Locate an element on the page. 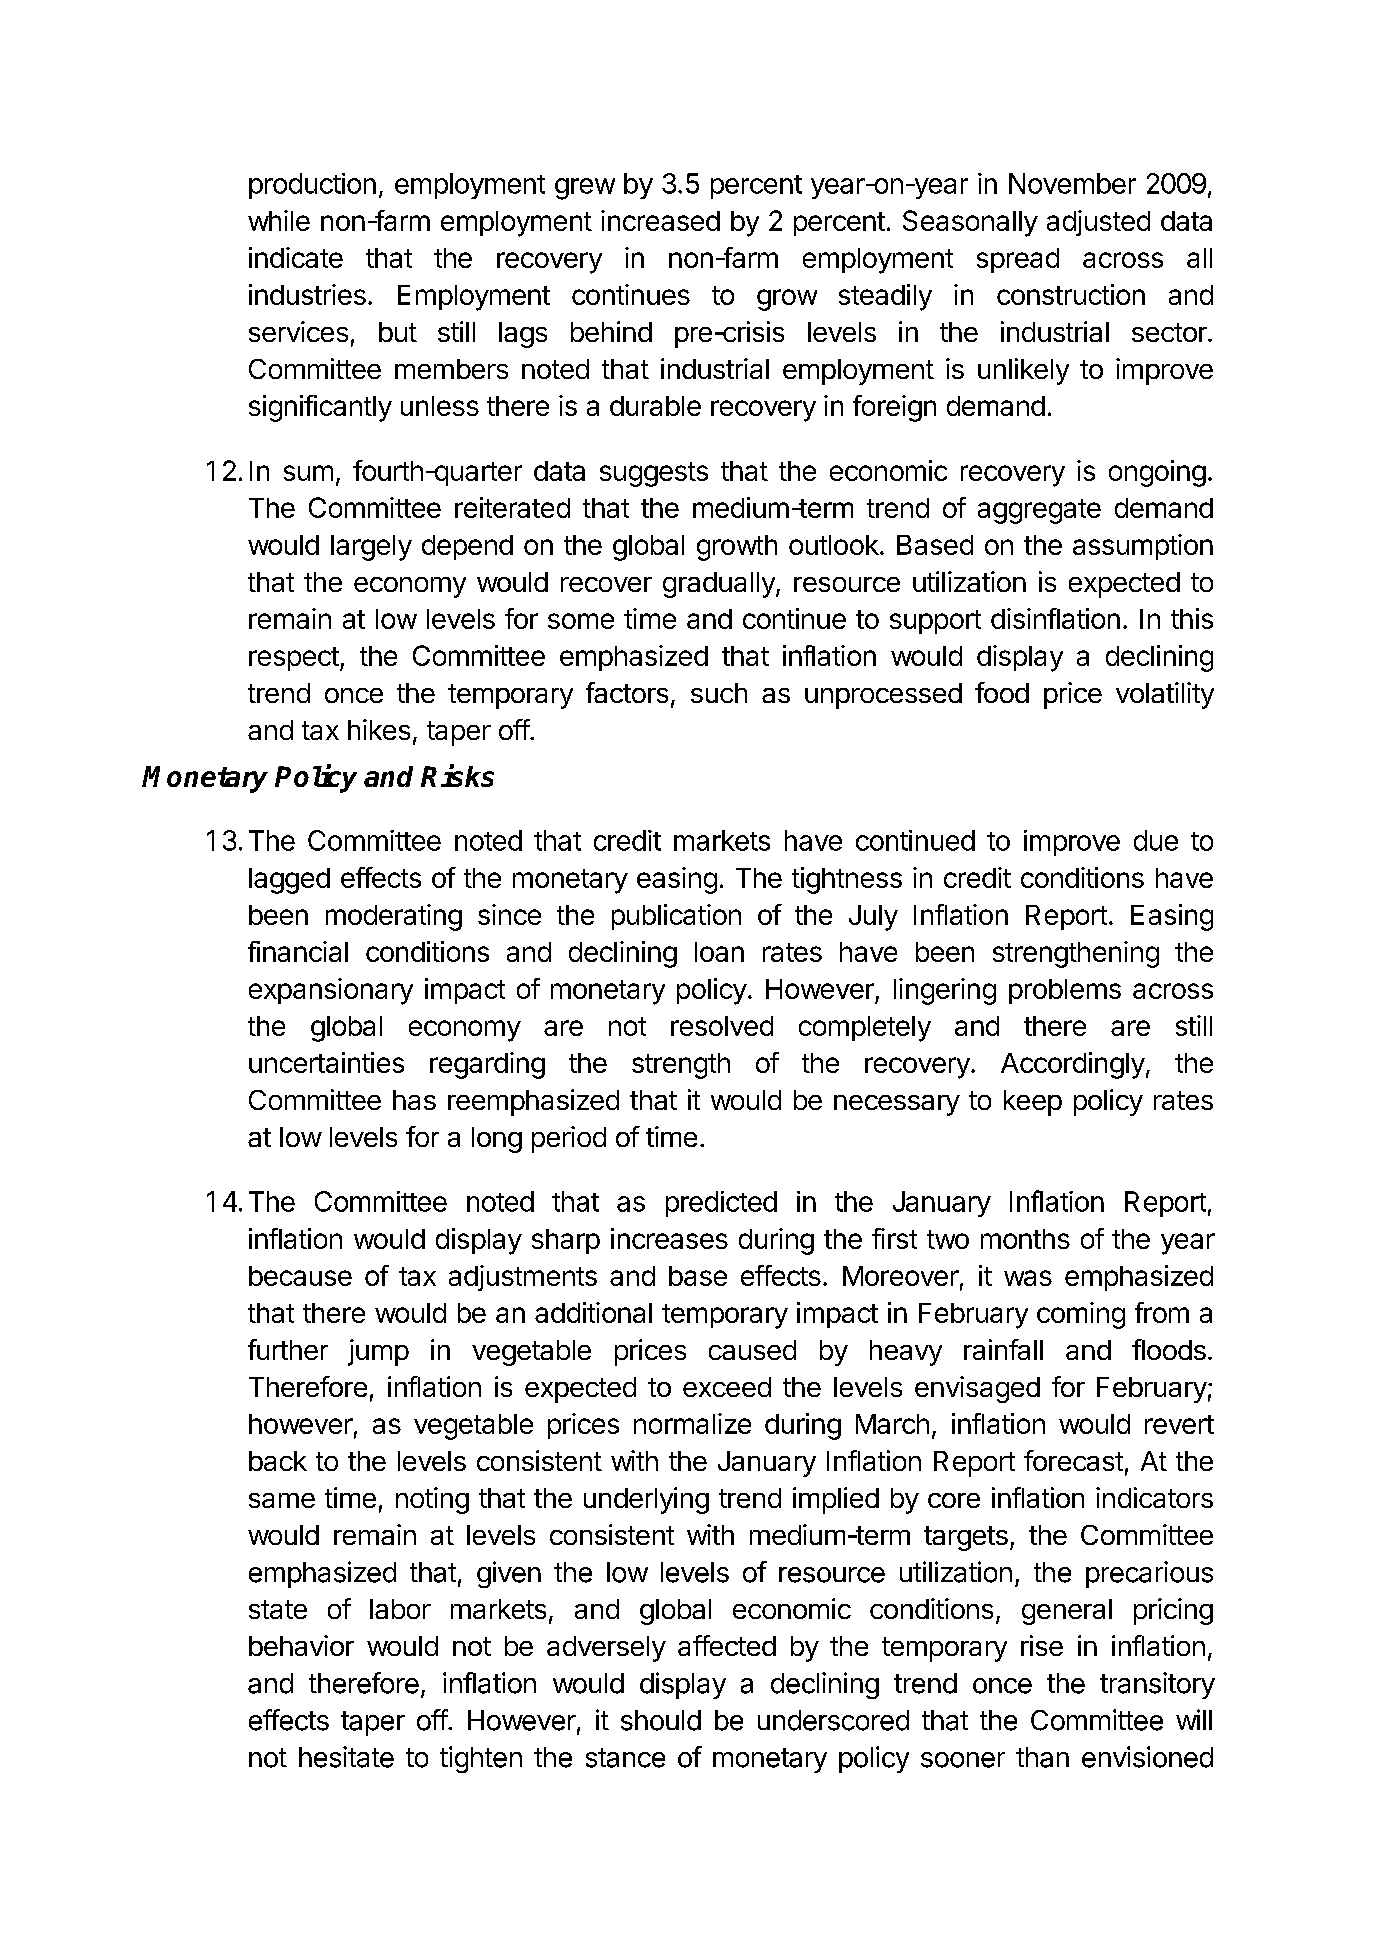 Image resolution: width=1377 pixels, height=1949 pixels. months is located at coordinates (1025, 1239).
